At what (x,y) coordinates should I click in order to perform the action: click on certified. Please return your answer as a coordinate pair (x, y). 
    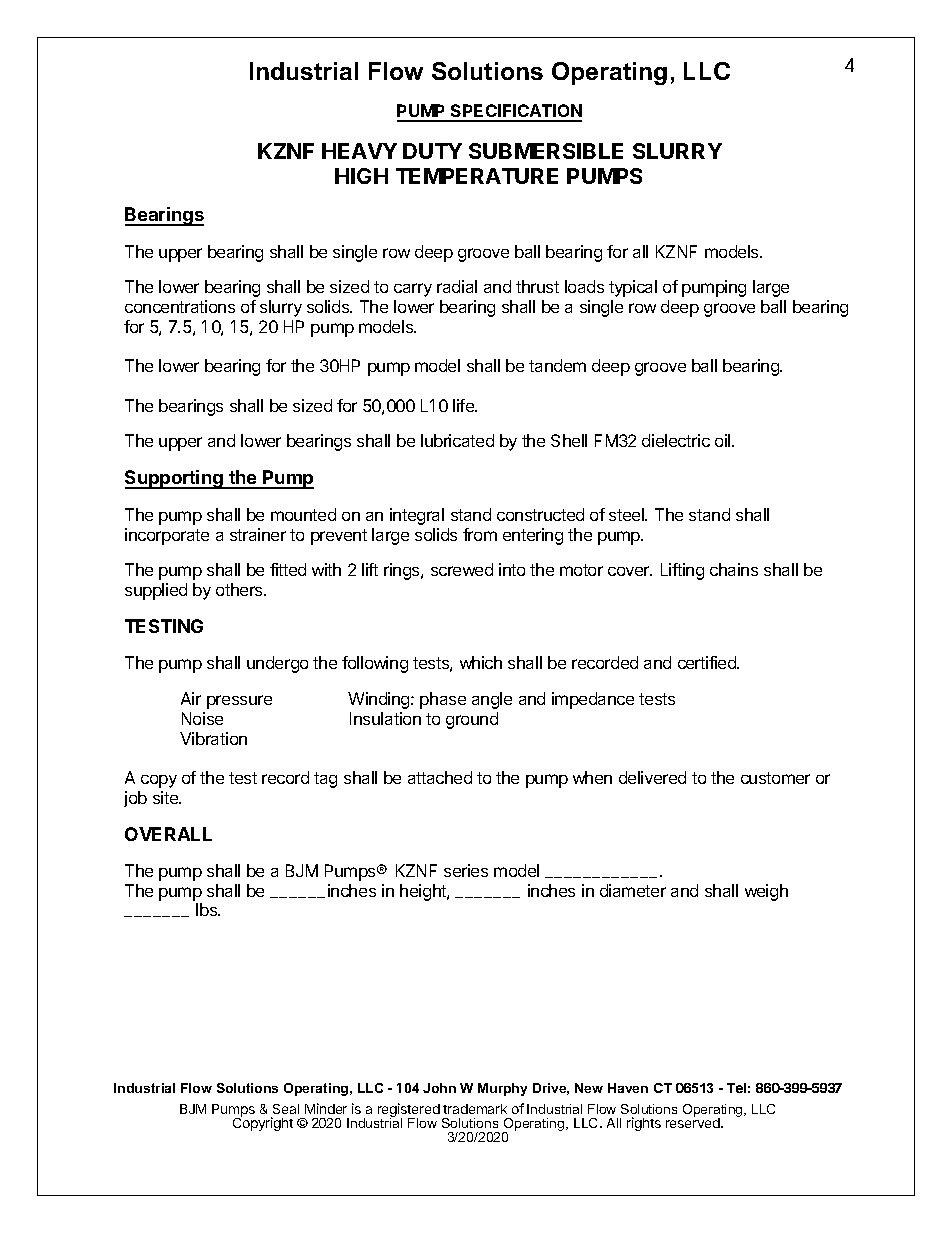
    Looking at the image, I should click on (708, 662).
